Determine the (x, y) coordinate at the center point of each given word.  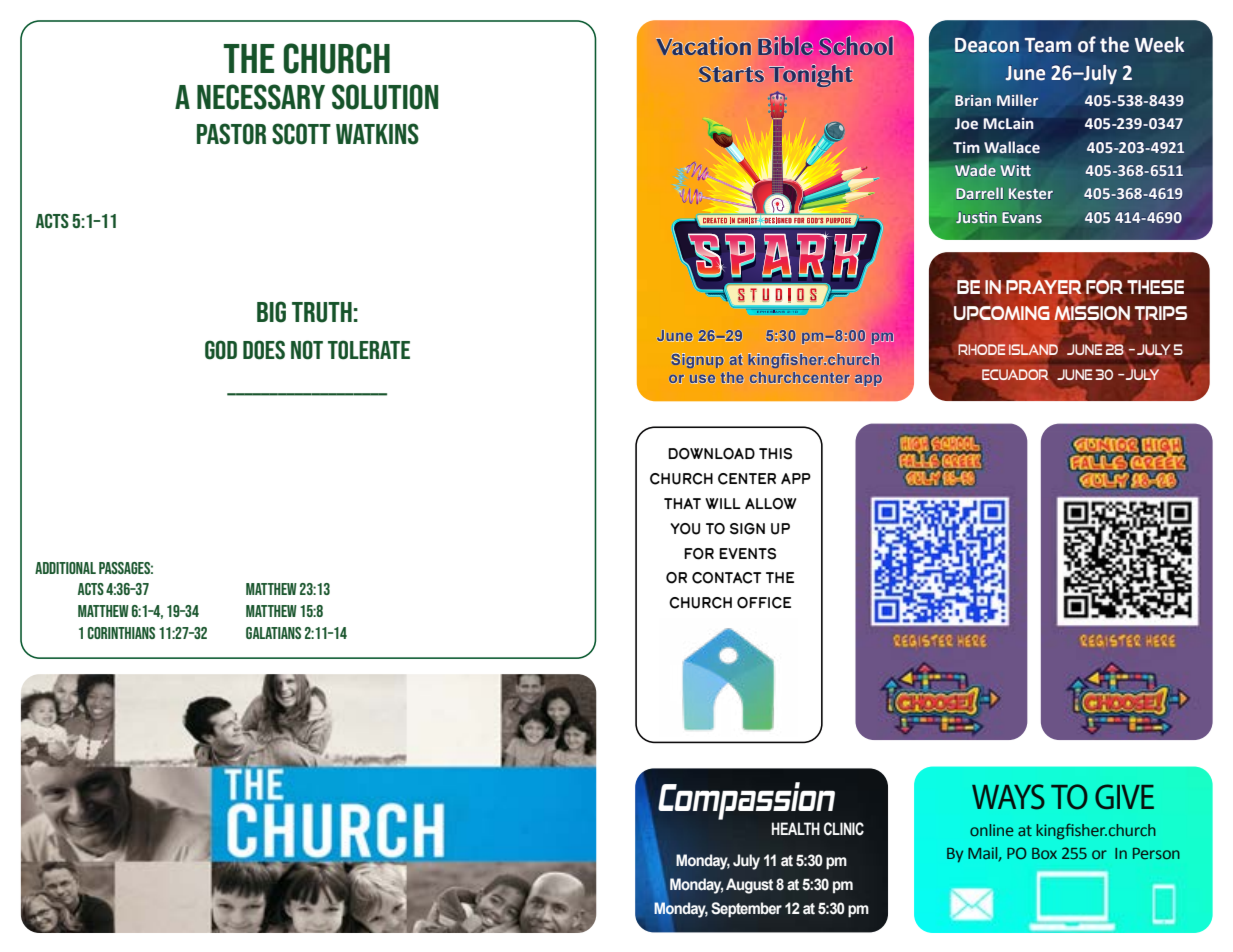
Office (764, 603)
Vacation (703, 45)
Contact (726, 578)
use (703, 379)
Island (1033, 349)
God (221, 350)
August (749, 886)
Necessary (261, 97)
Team (1048, 45)
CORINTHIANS (121, 633)
